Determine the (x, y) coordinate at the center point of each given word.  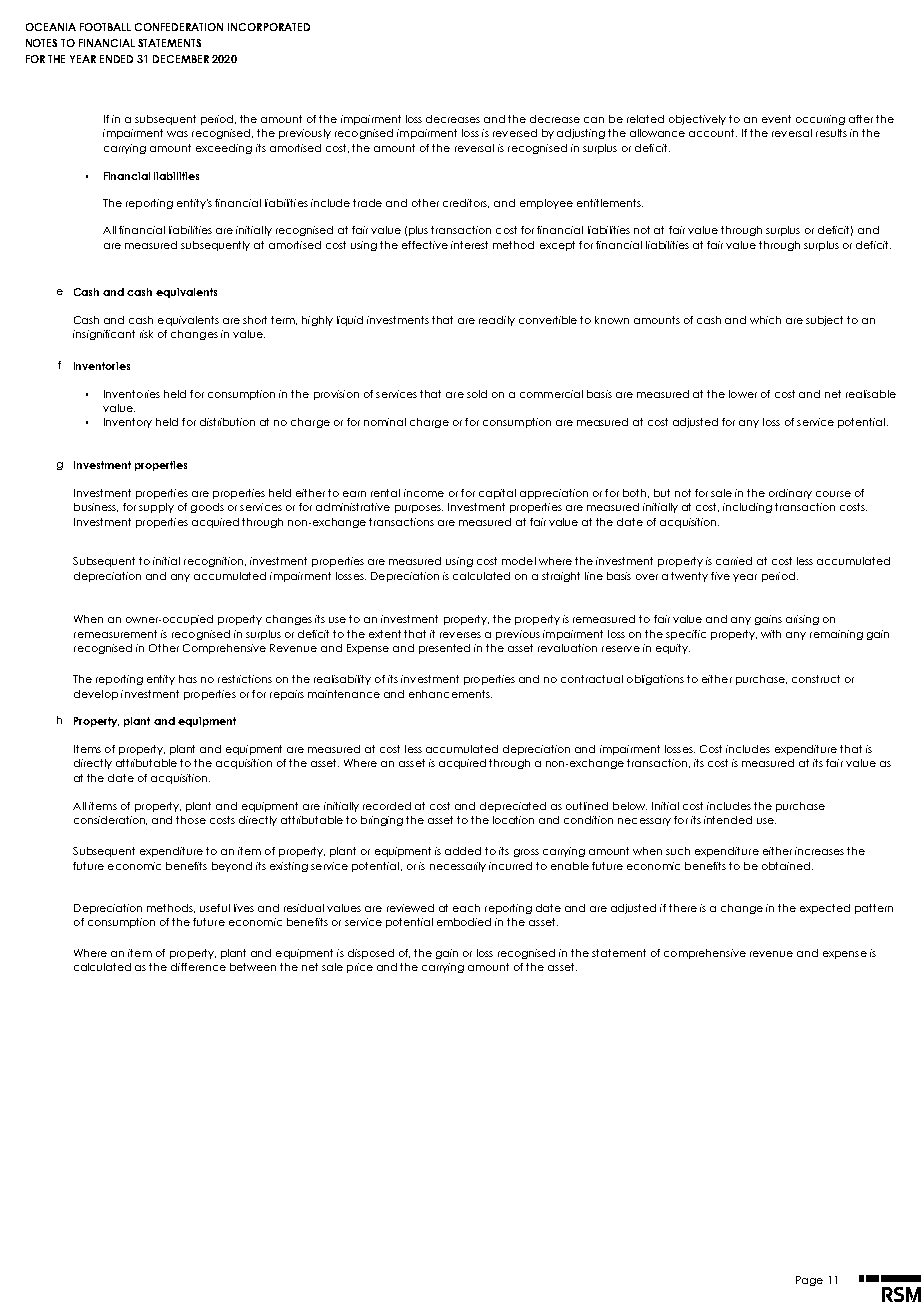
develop (96, 695)
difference (198, 967)
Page (809, 1281)
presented (444, 649)
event (776, 119)
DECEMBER (181, 59)
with (771, 634)
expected (825, 909)
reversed (515, 133)
